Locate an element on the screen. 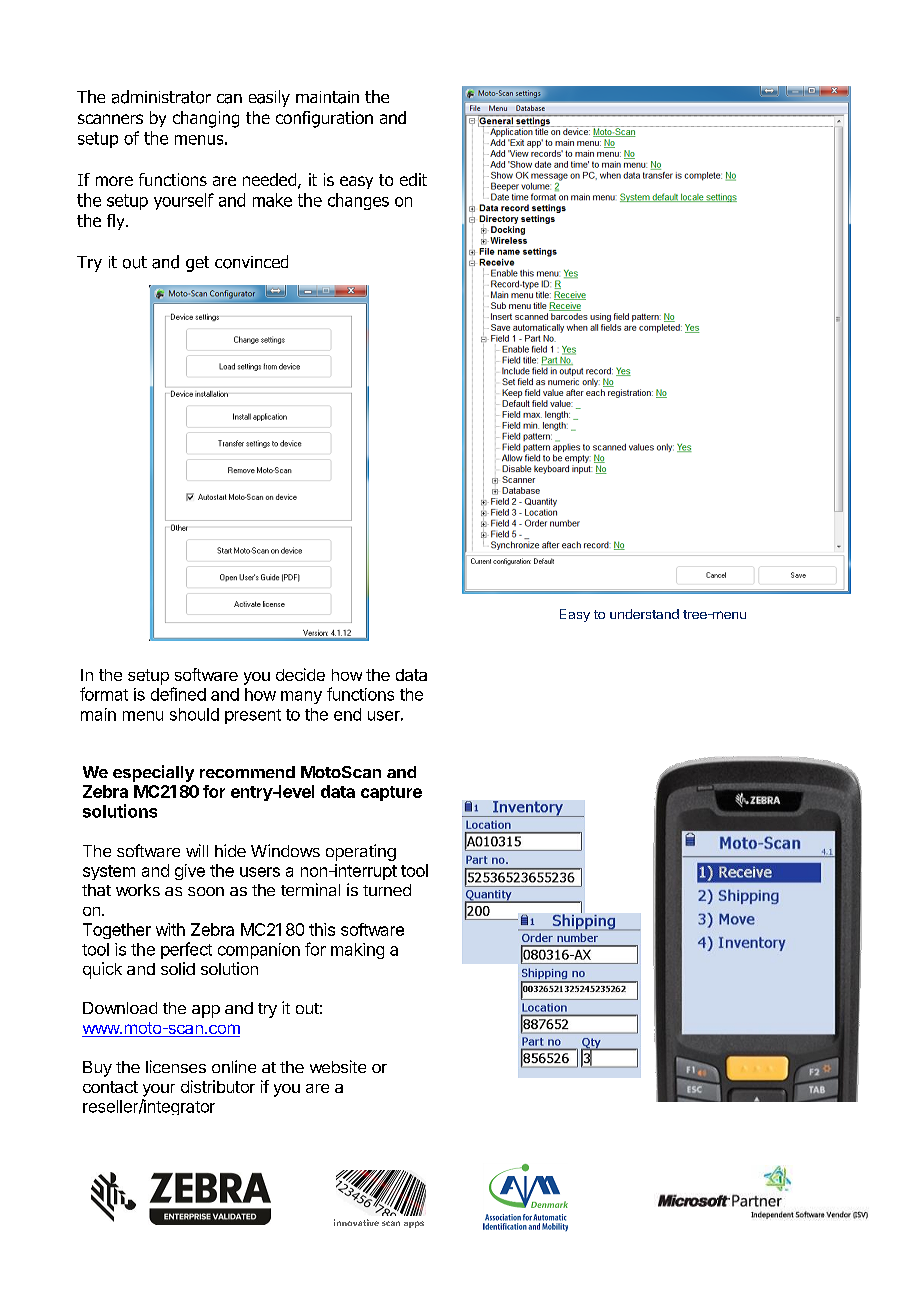 This screenshot has width=924, height=1308. turned is located at coordinates (387, 890).
